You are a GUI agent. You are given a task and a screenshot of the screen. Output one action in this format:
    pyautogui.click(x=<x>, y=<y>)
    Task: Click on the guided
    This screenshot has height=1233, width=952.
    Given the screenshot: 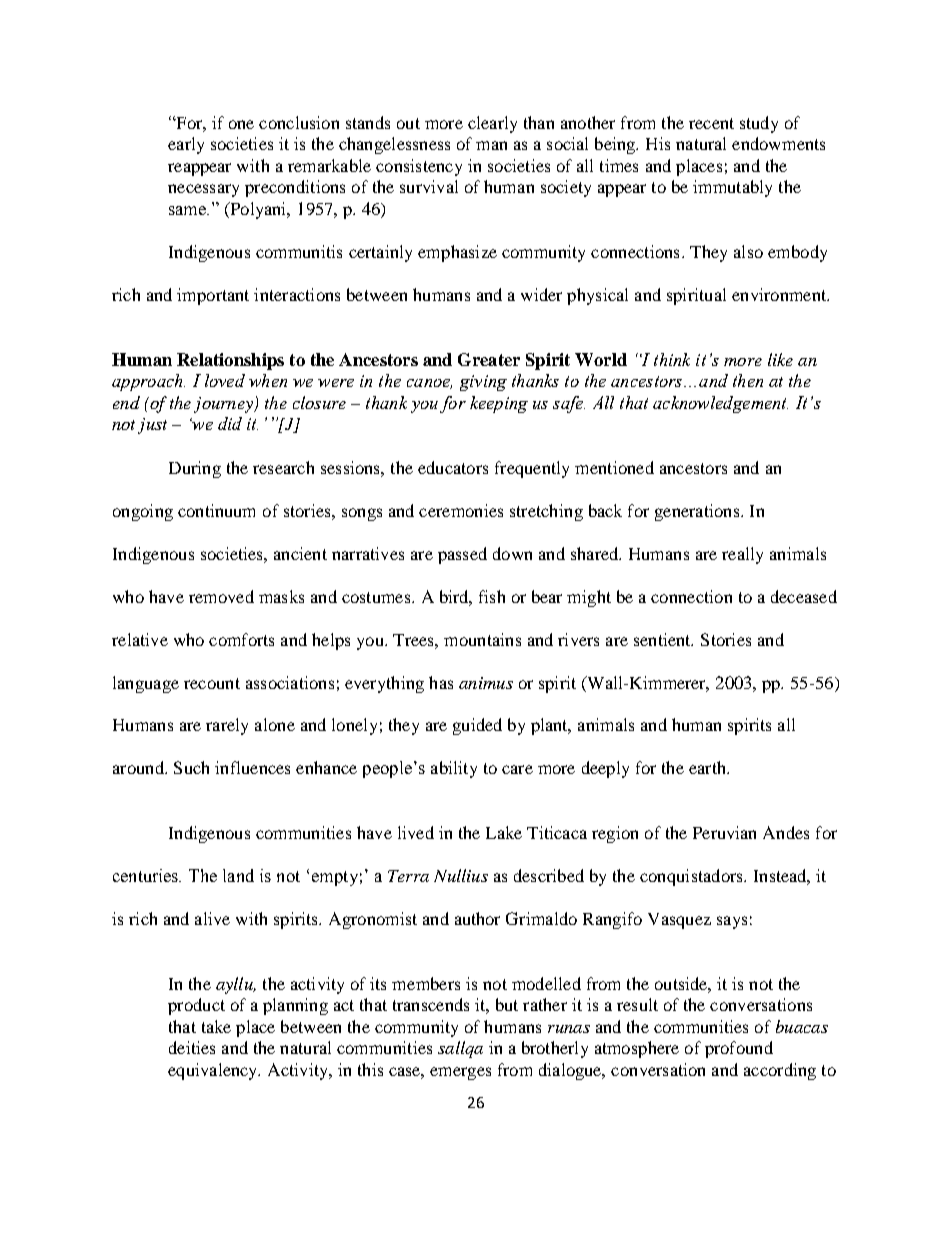 What is the action you would take?
    pyautogui.click(x=477, y=726)
